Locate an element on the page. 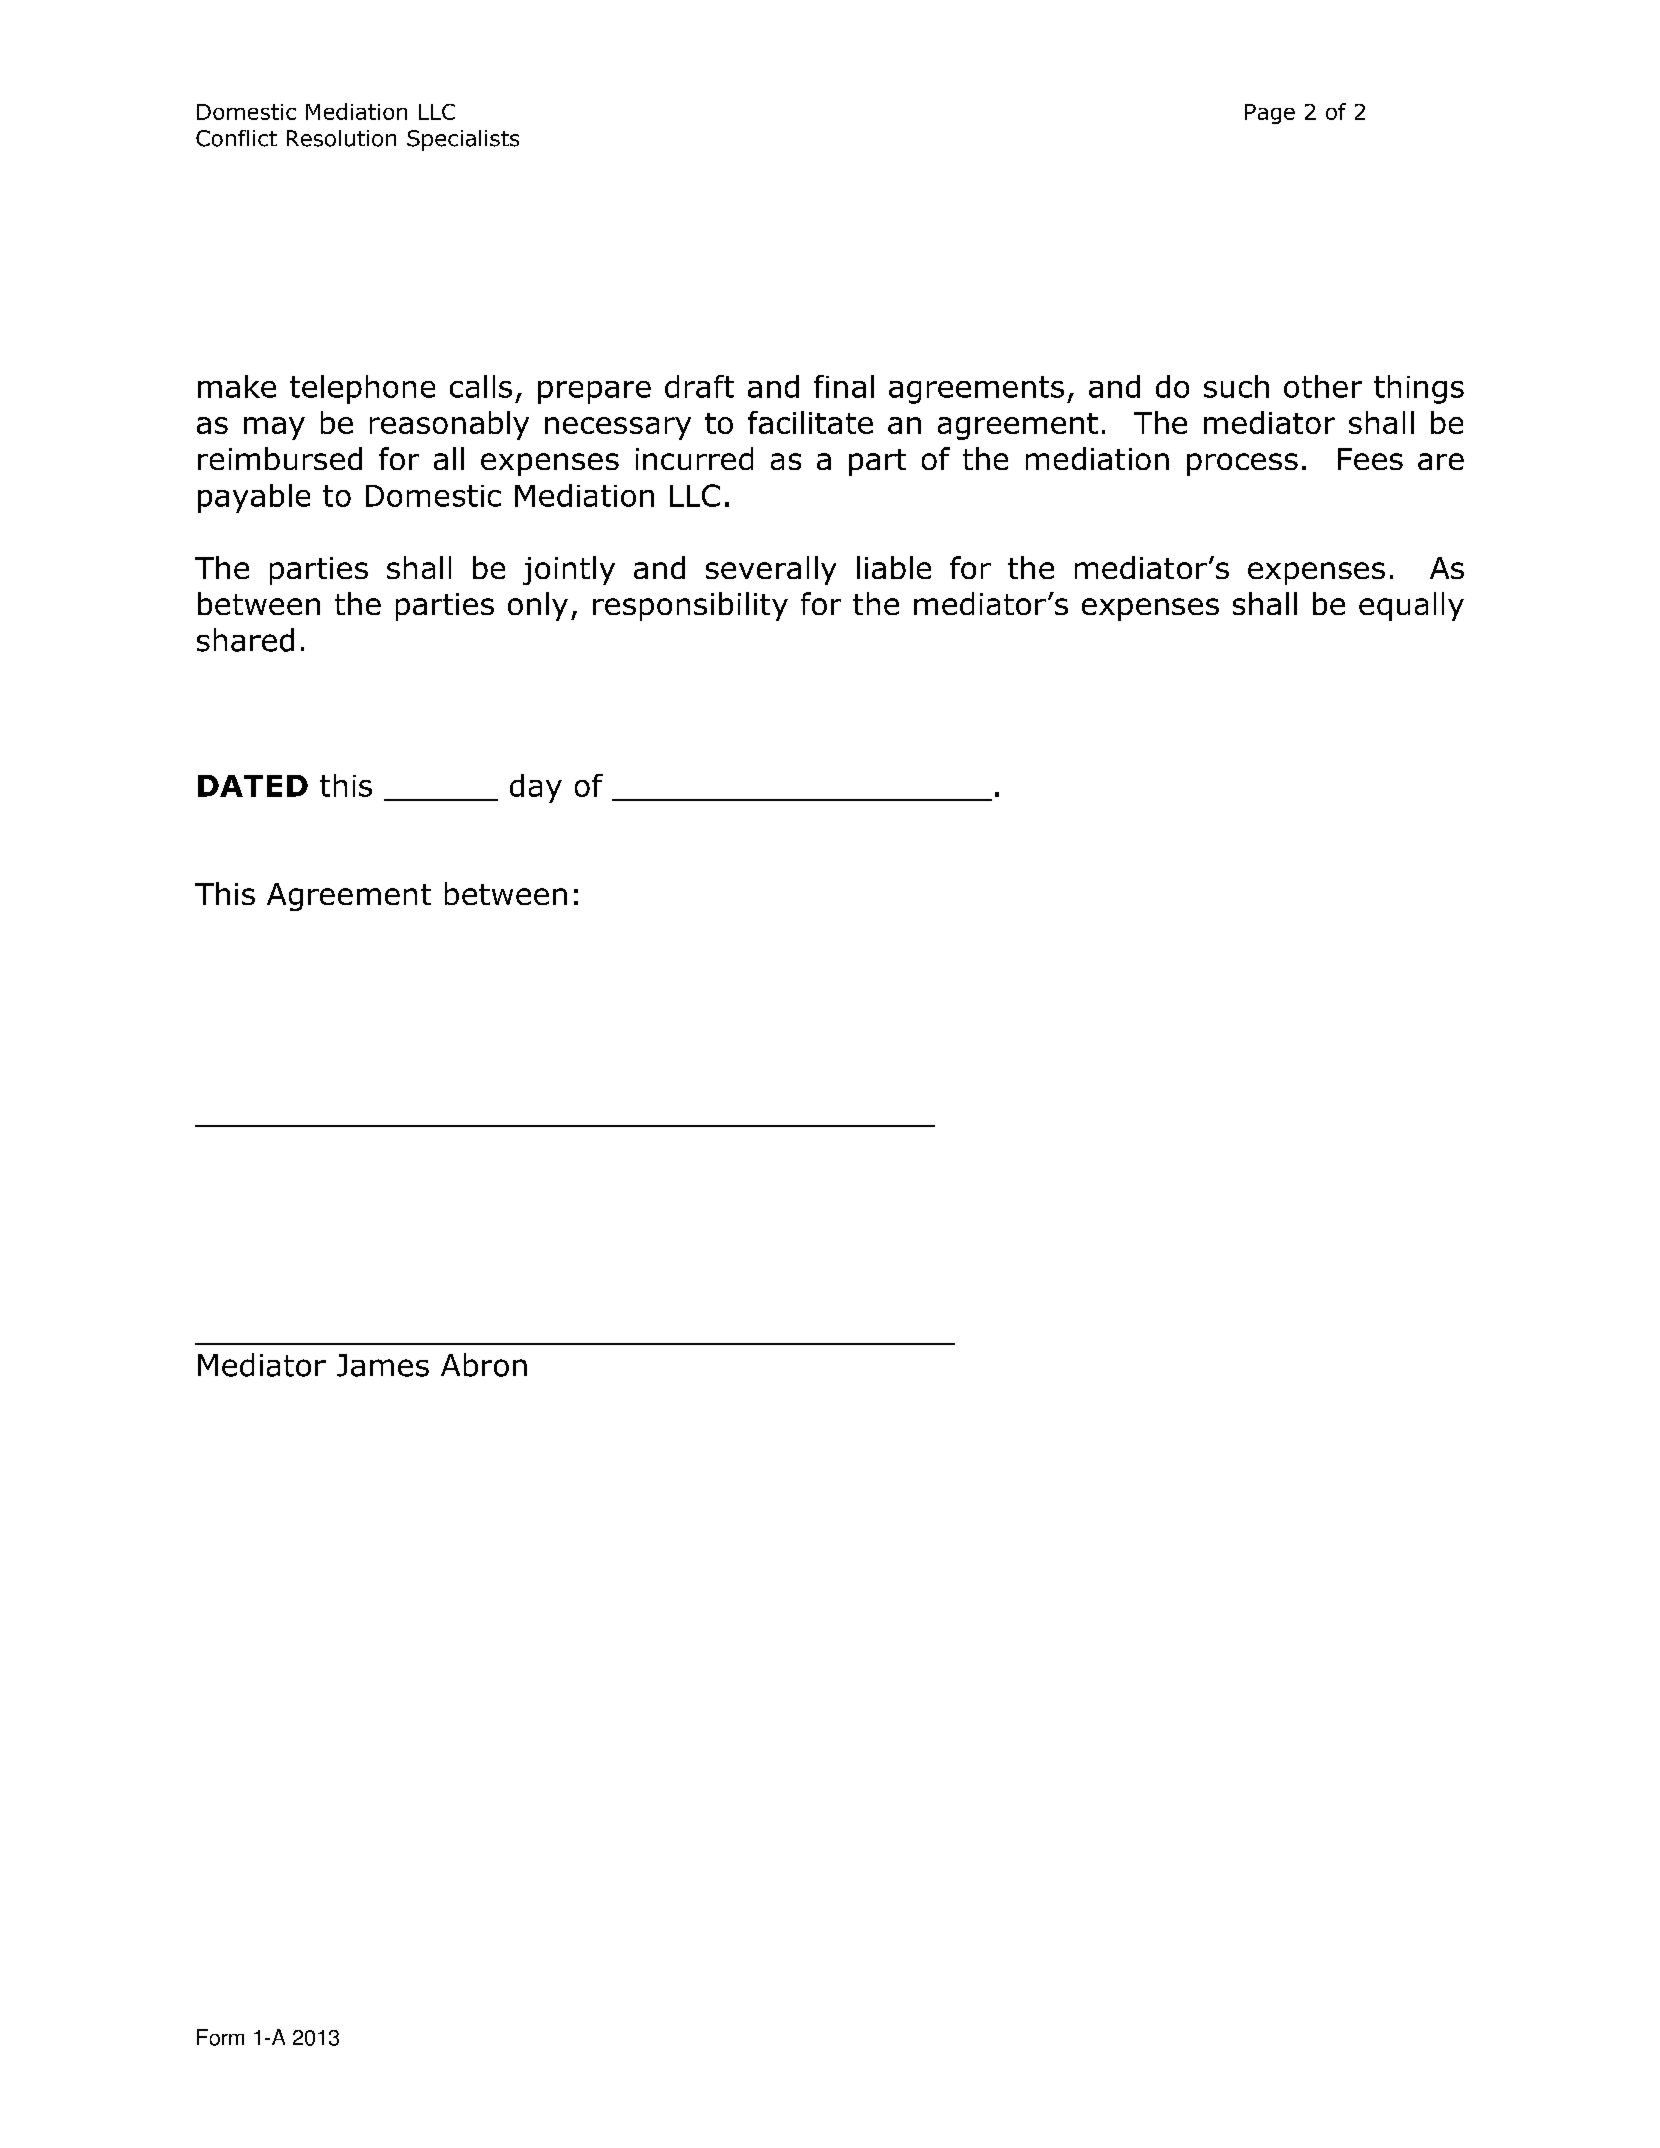  responsibility is located at coordinates (690, 606).
